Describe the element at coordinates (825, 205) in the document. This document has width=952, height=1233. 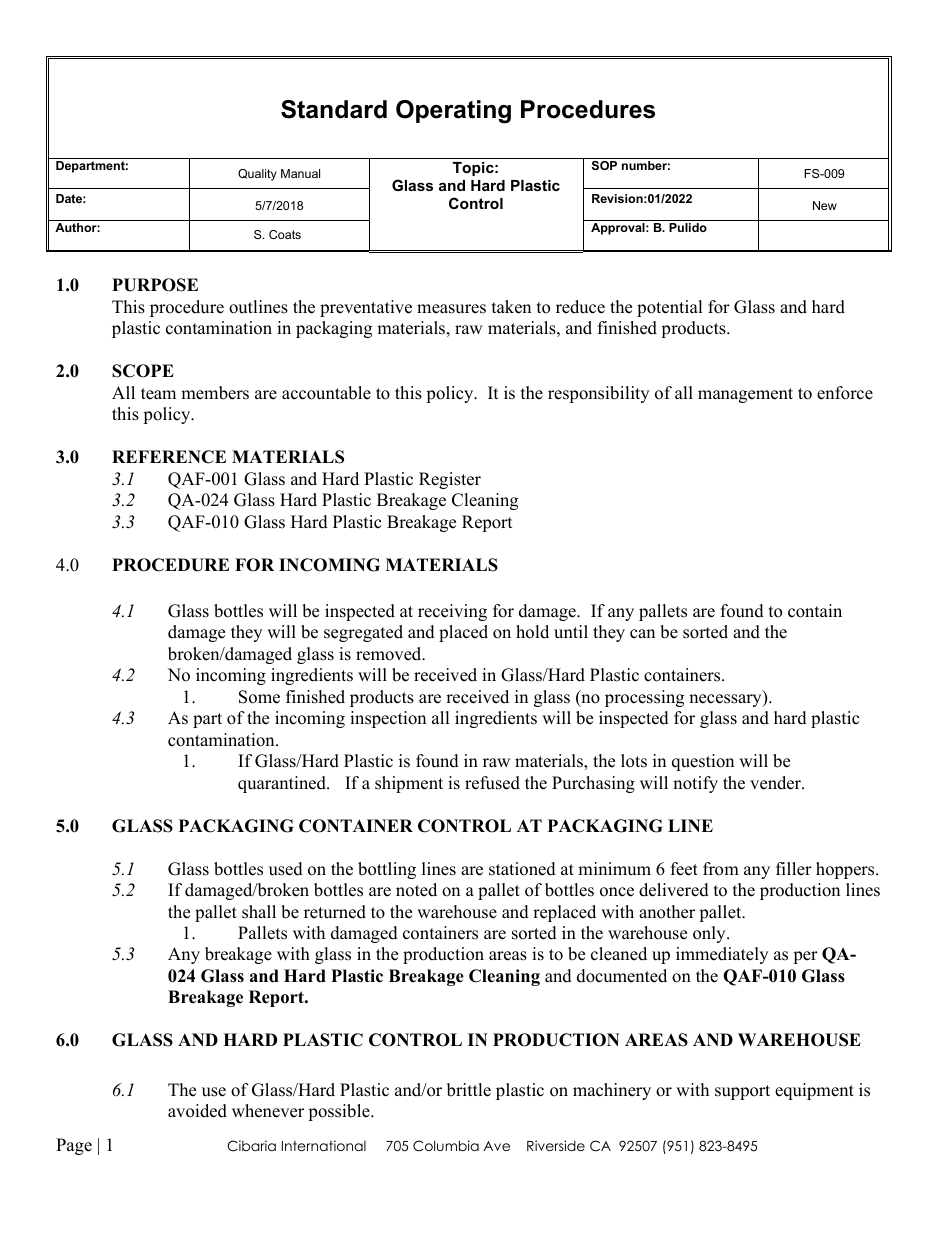
I see `New` at that location.
